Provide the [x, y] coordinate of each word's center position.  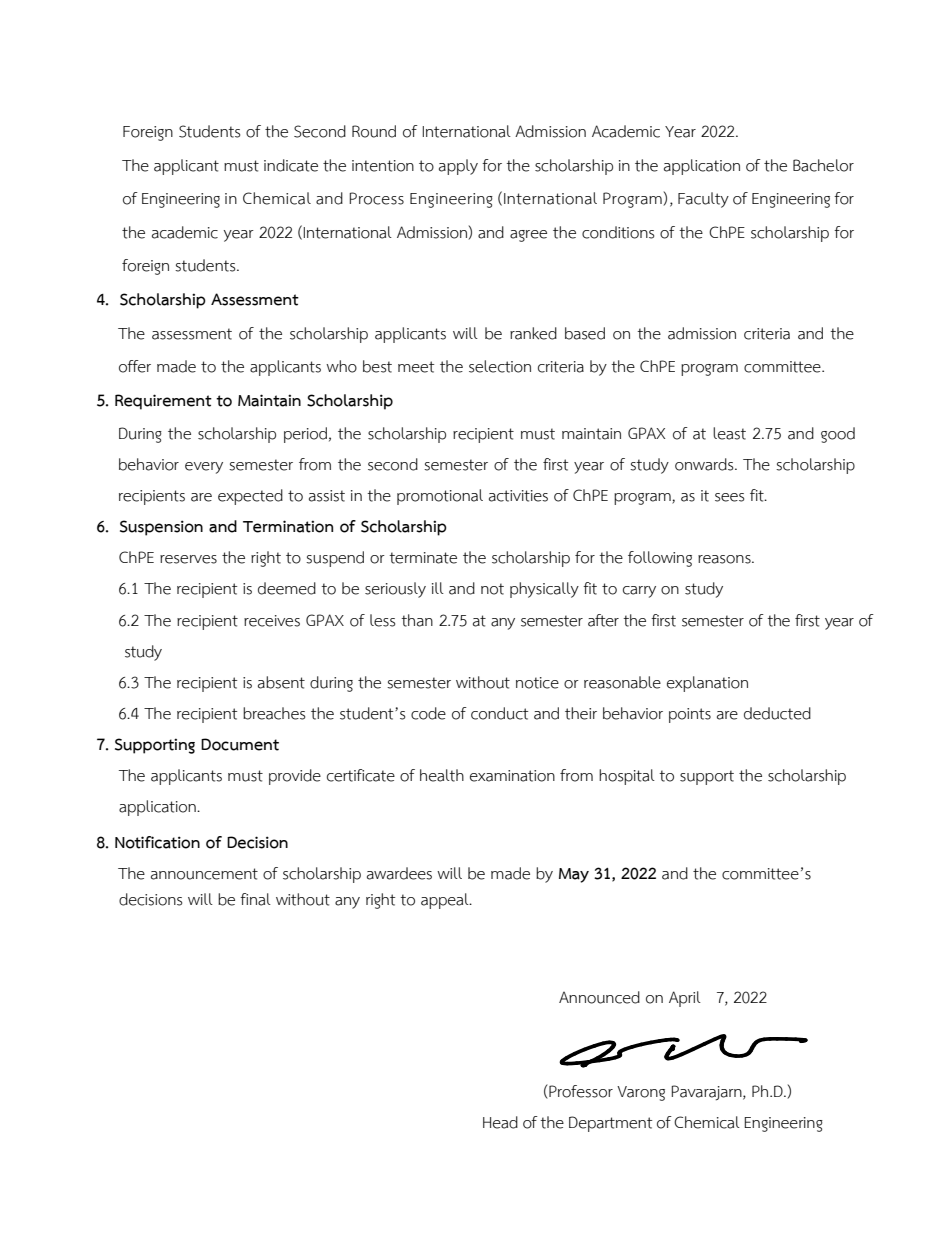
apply [458, 167]
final [255, 899]
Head [500, 1122]
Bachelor [823, 165]
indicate [291, 165]
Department [610, 1124]
